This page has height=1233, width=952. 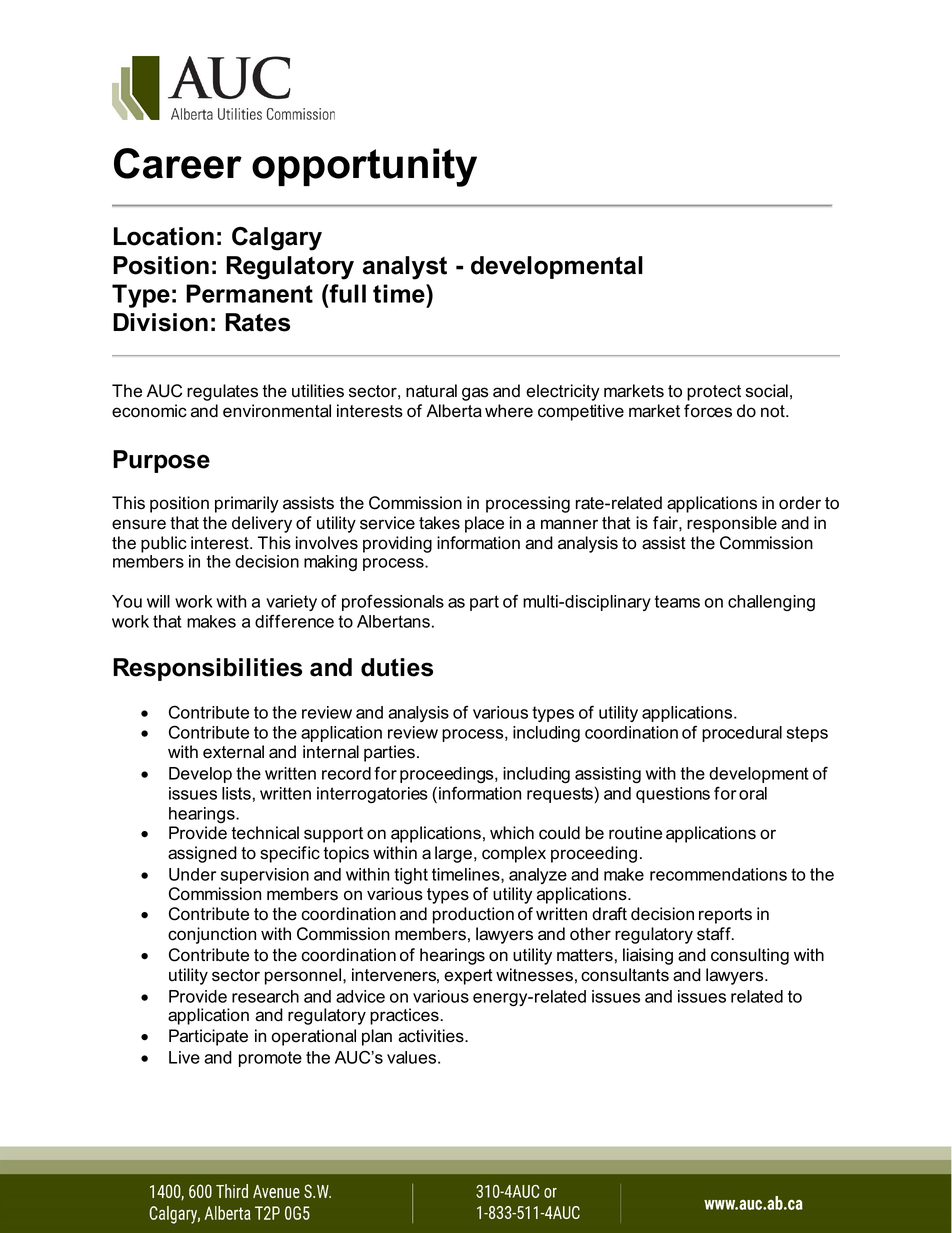 I want to click on social, so click(x=767, y=391).
